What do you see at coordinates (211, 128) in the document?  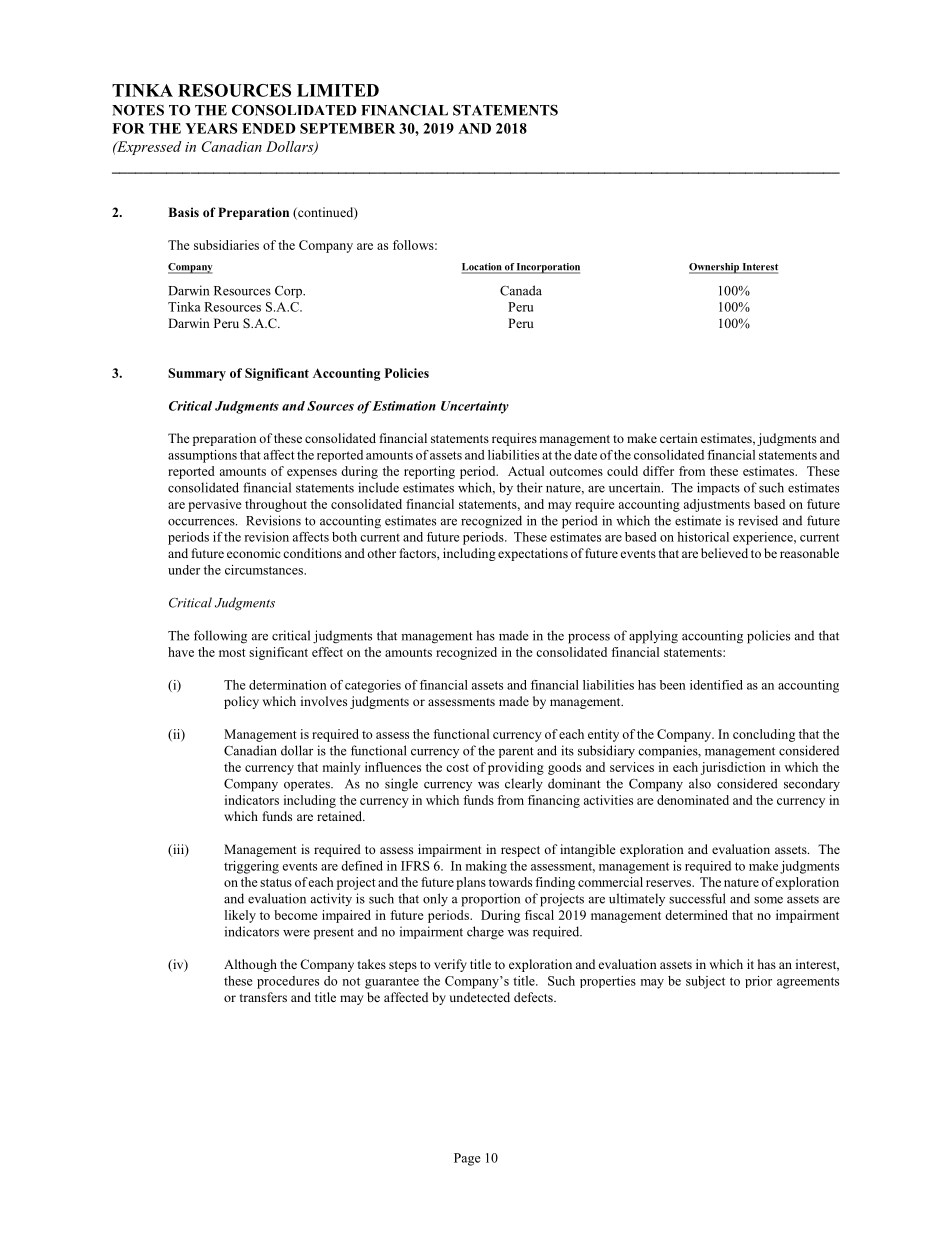 I see `YEARS` at bounding box center [211, 128].
